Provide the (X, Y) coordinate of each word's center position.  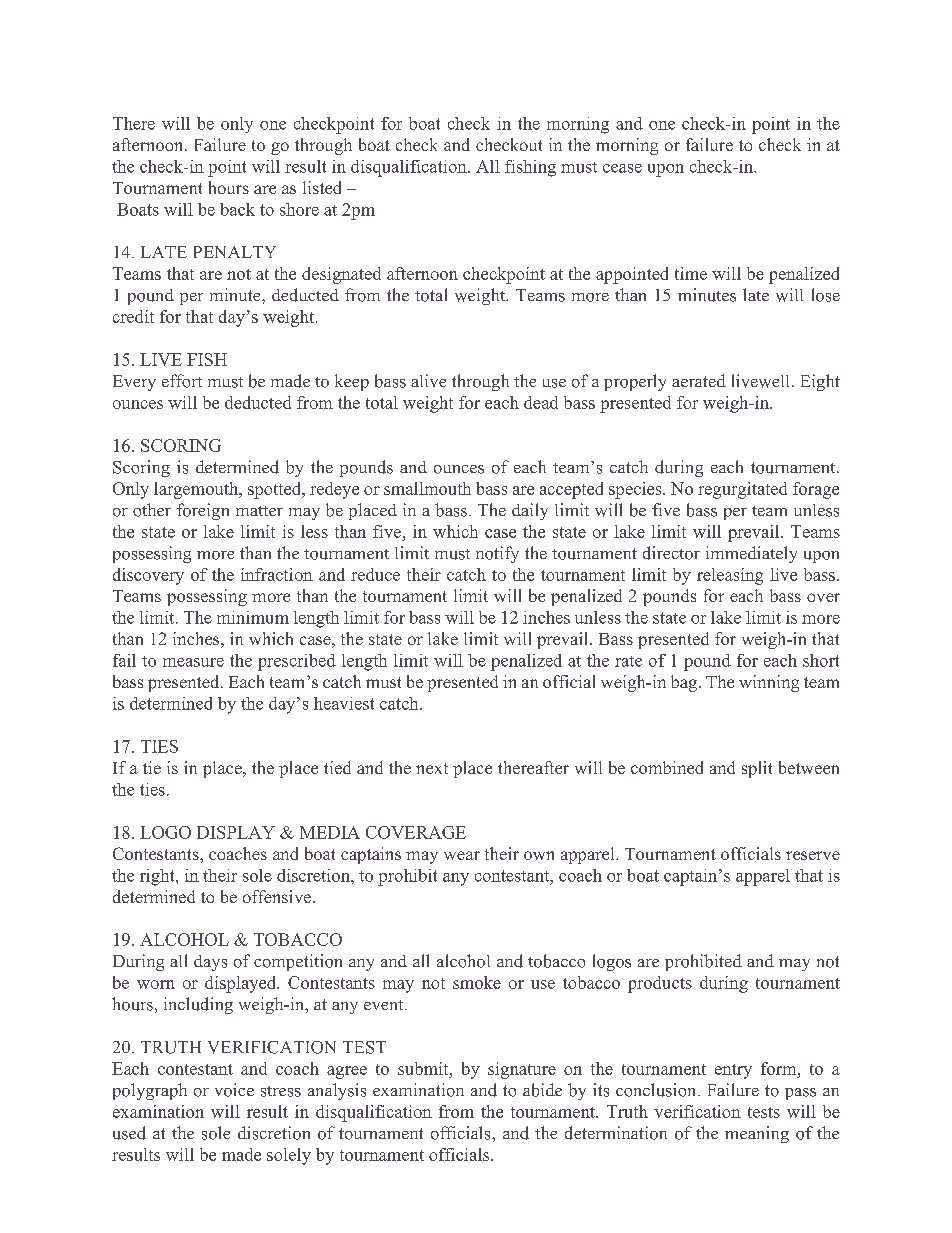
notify (497, 554)
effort (182, 381)
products (660, 984)
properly (635, 382)
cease (622, 168)
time (691, 273)
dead (541, 402)
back (237, 209)
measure (193, 662)
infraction (277, 574)
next (432, 768)
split (757, 769)
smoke (477, 982)
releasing (730, 576)
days (210, 963)
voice (234, 1090)
